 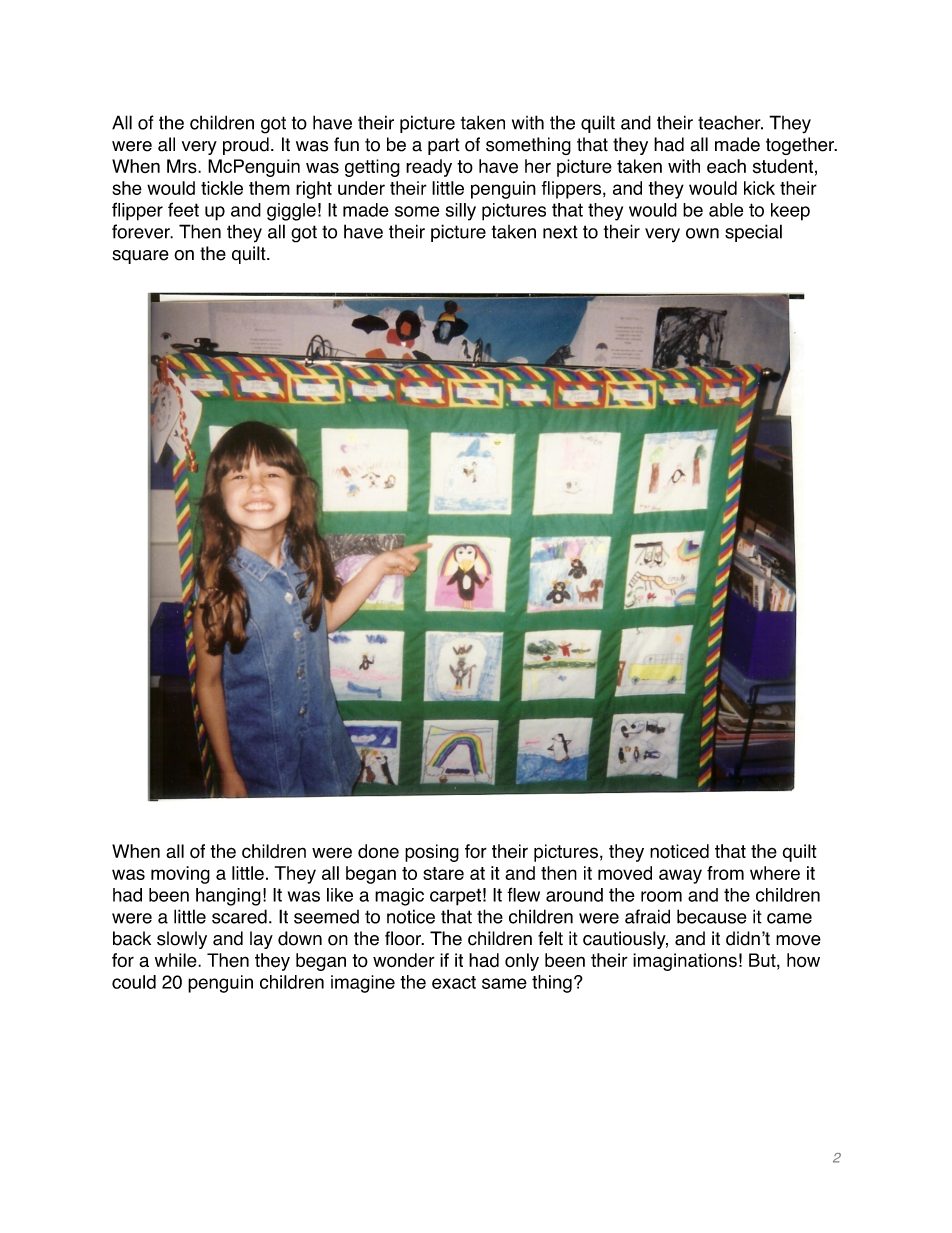 What do you see at coordinates (177, 960) in the page?
I see `while` at bounding box center [177, 960].
